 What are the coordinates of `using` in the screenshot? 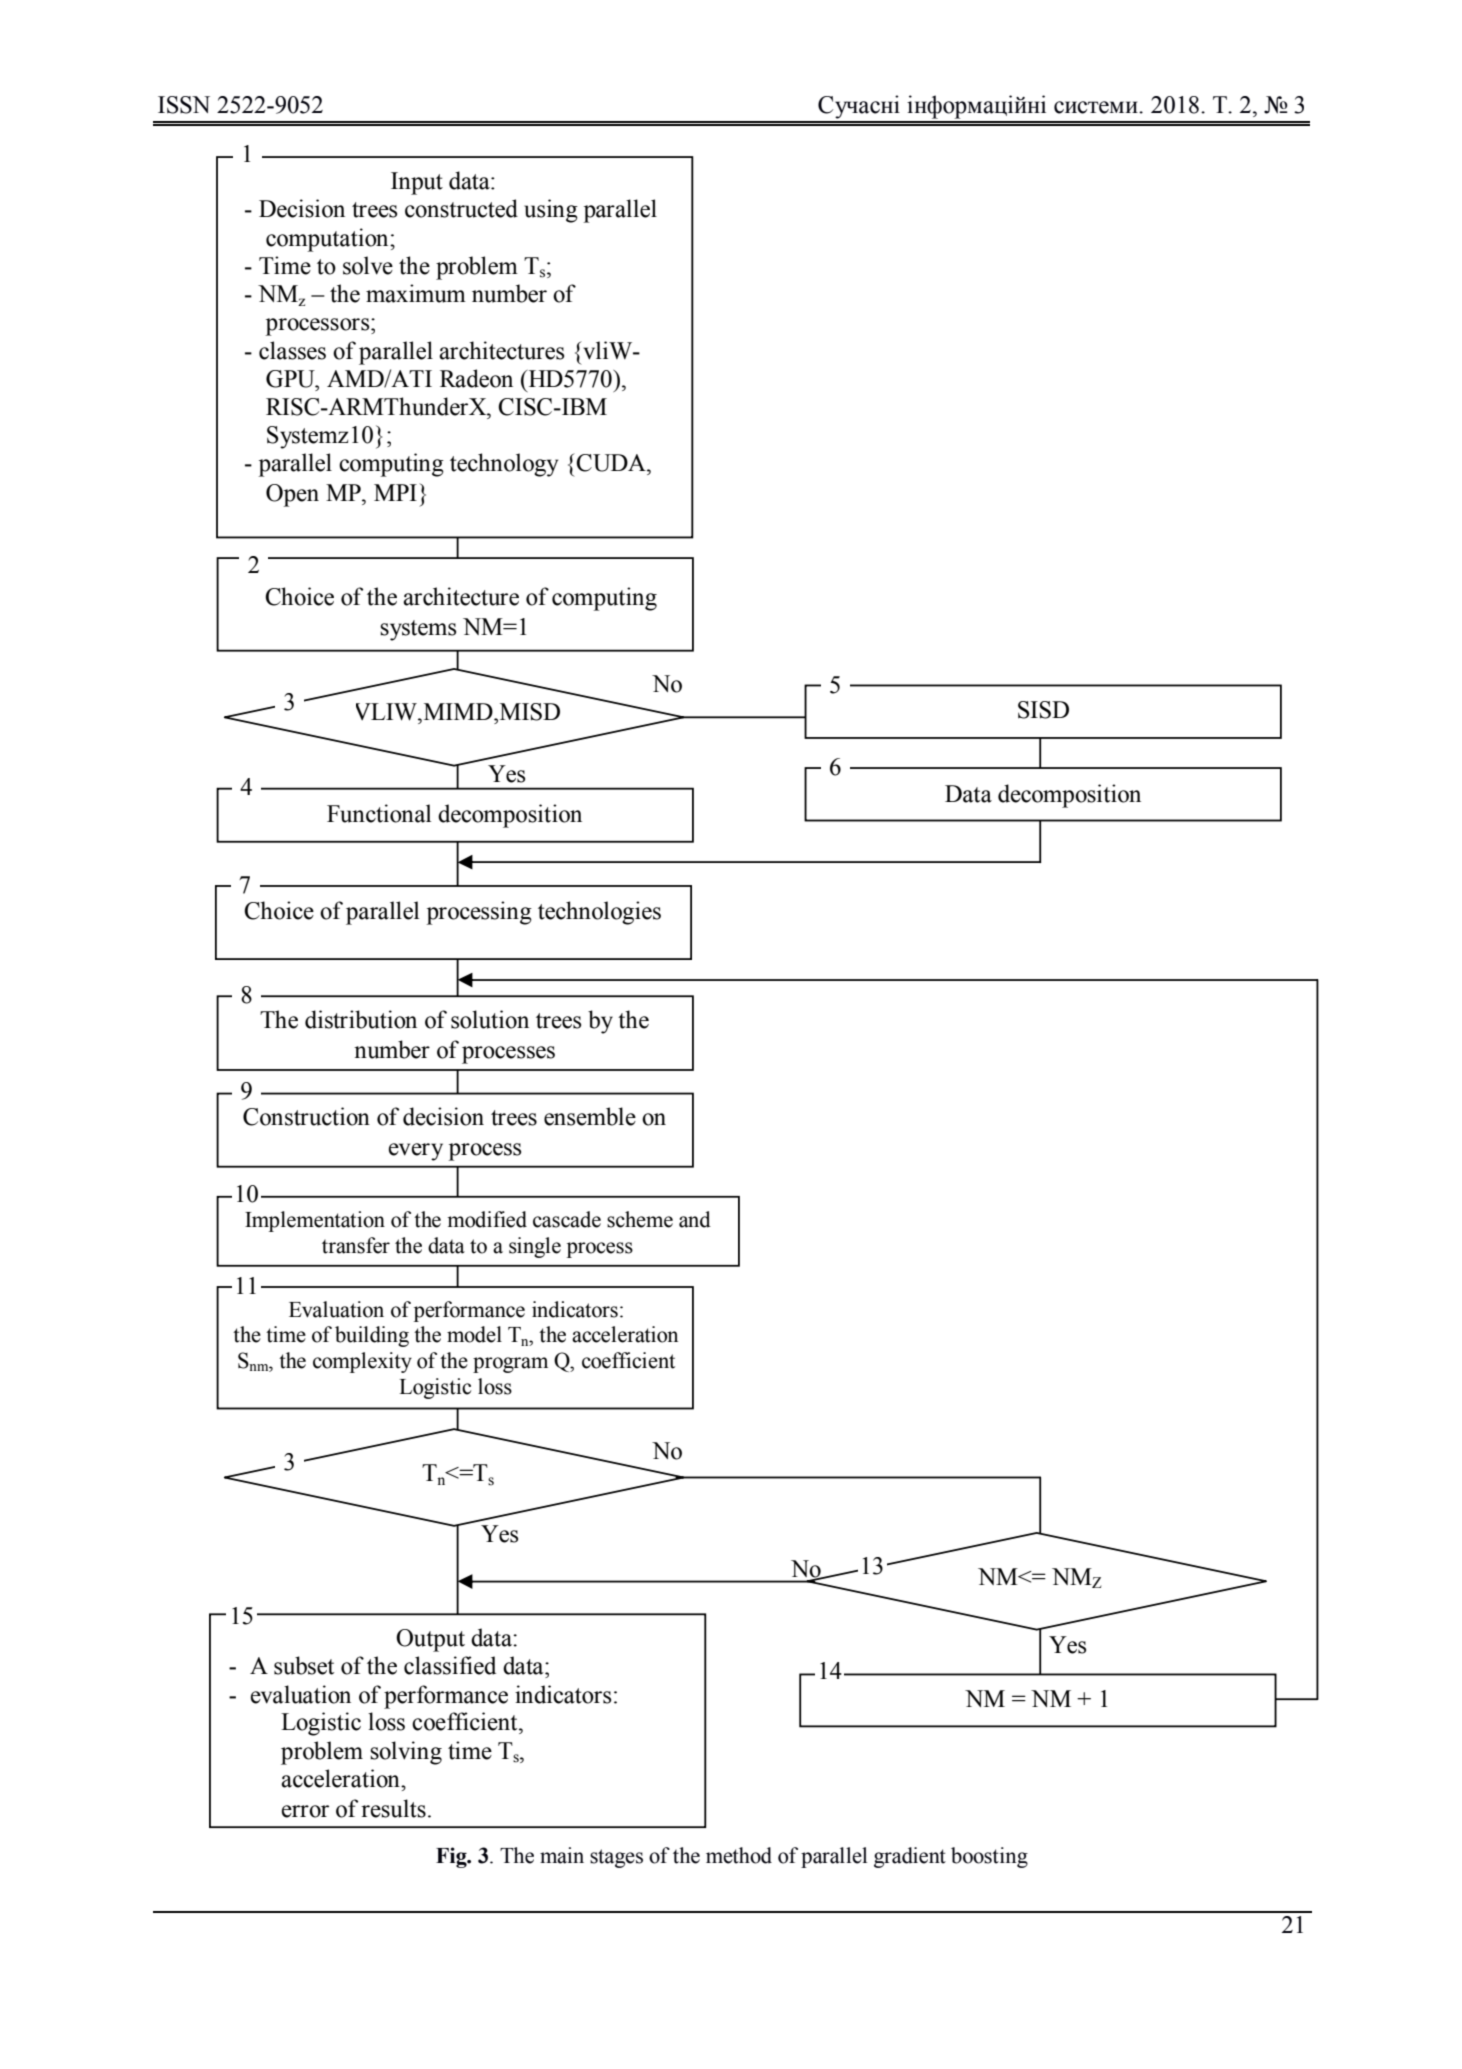 It's located at (551, 211).
